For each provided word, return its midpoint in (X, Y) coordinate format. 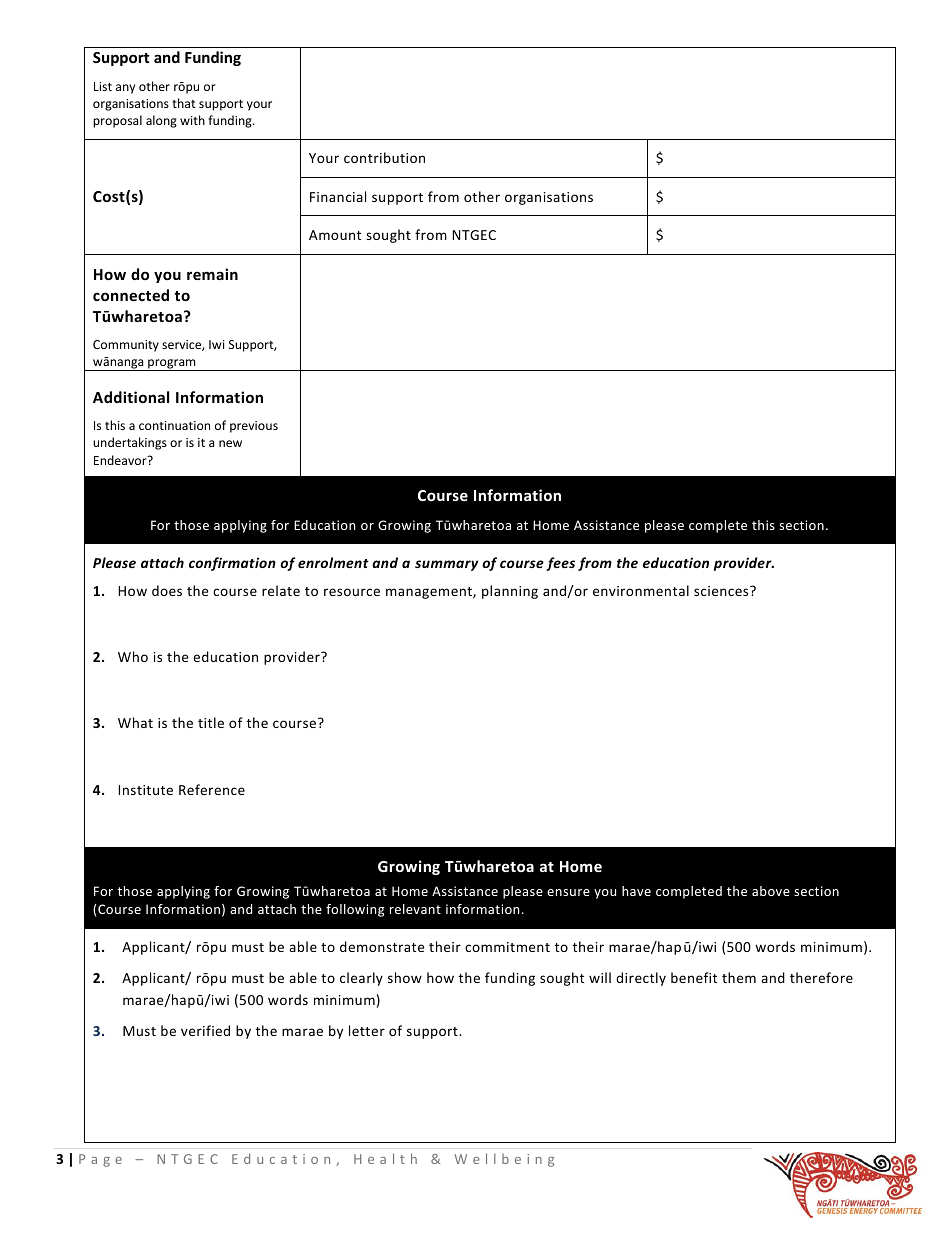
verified (205, 1030)
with (192, 120)
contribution (384, 157)
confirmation (232, 564)
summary (446, 565)
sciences (722, 591)
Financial (338, 196)
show (405, 977)
